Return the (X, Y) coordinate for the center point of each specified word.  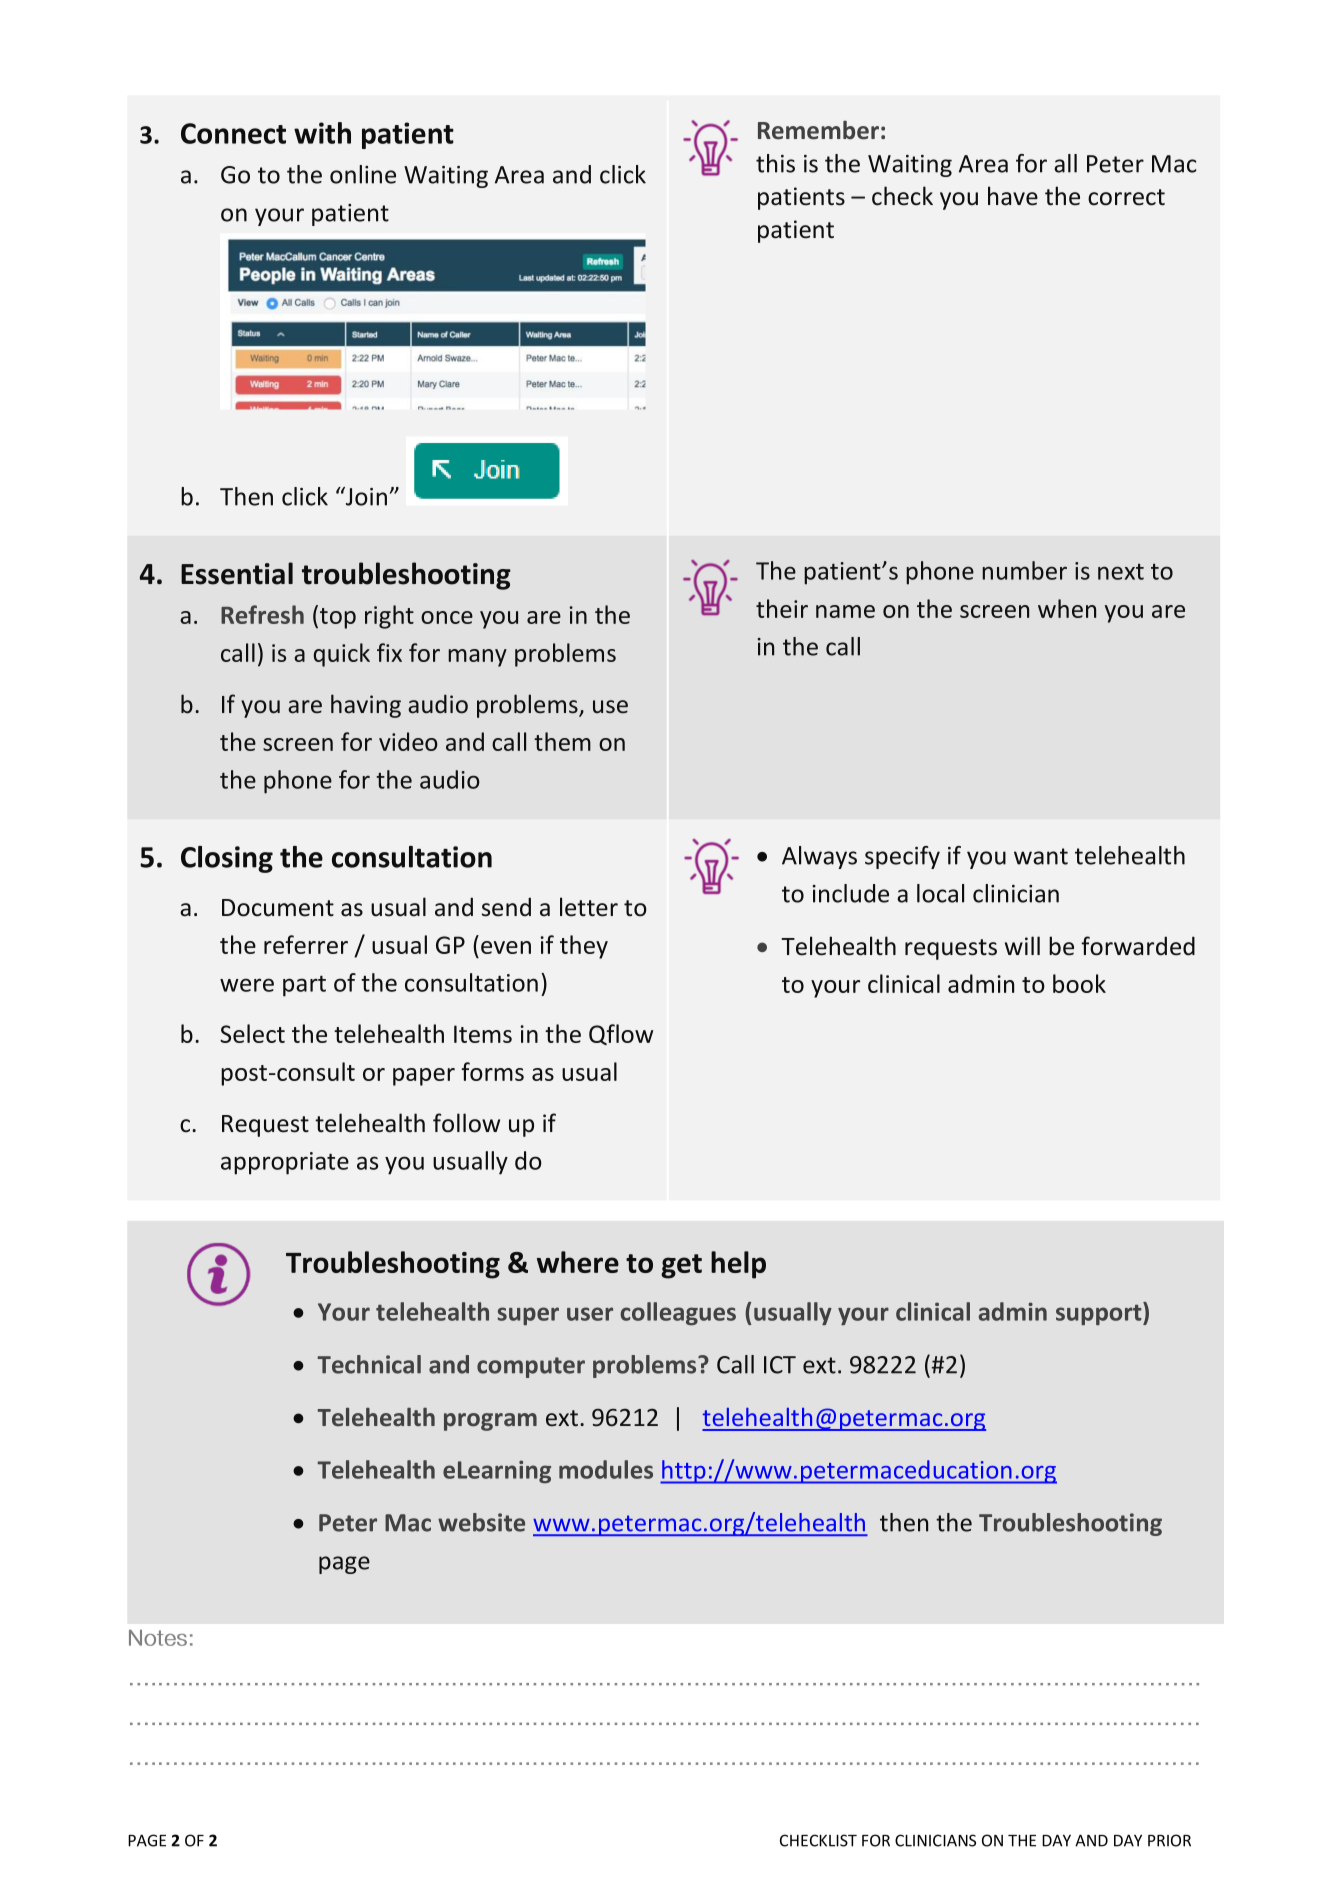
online (363, 174)
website (481, 1522)
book (1079, 983)
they (584, 947)
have (1013, 196)
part (304, 986)
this (775, 163)
